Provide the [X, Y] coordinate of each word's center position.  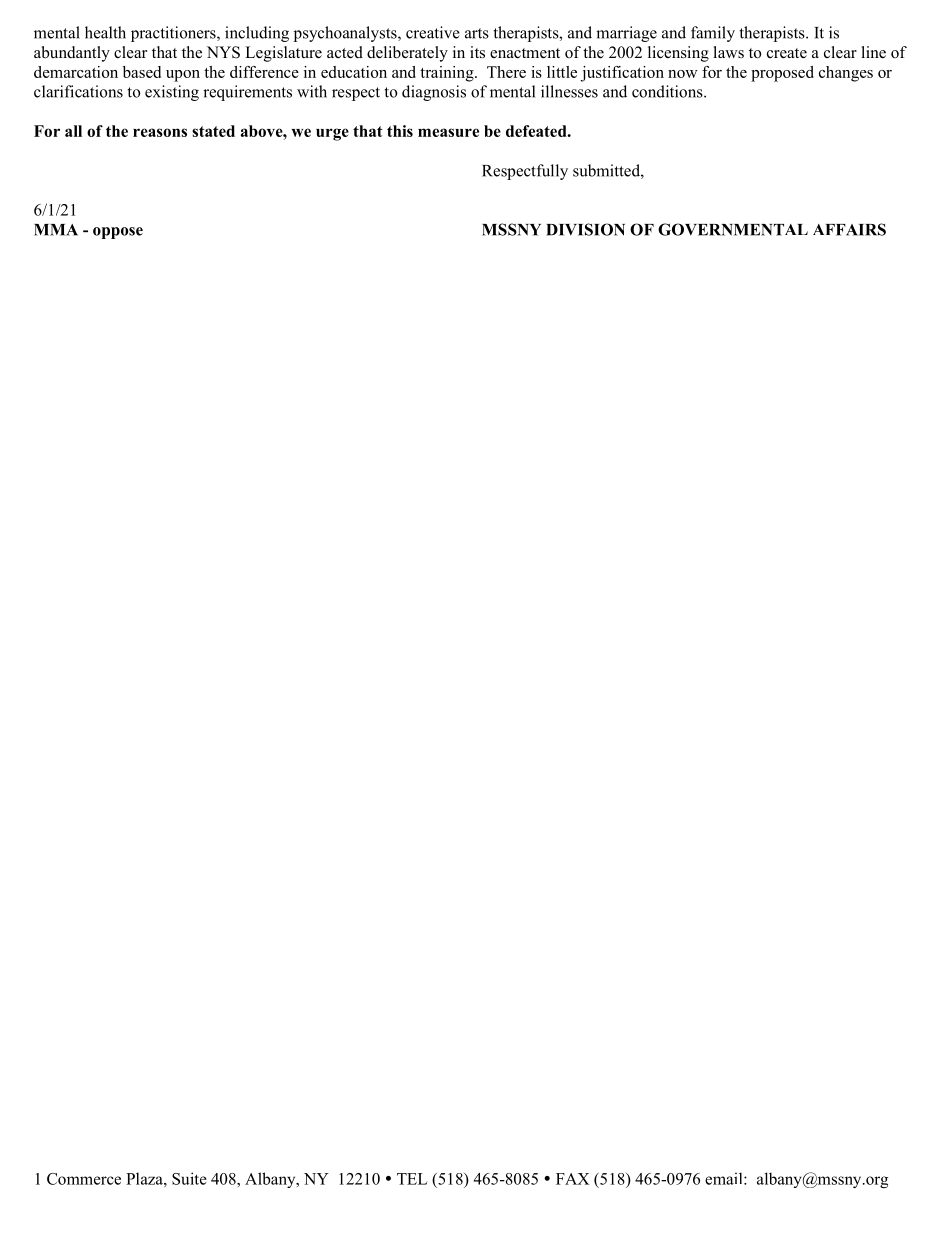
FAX [572, 1179]
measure [448, 132]
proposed [782, 74]
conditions [668, 91]
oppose [118, 233]
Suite [189, 1178]
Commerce [84, 1179]
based [142, 72]
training [448, 74]
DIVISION [585, 229]
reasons [160, 132]
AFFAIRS [849, 229]
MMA [56, 230]
